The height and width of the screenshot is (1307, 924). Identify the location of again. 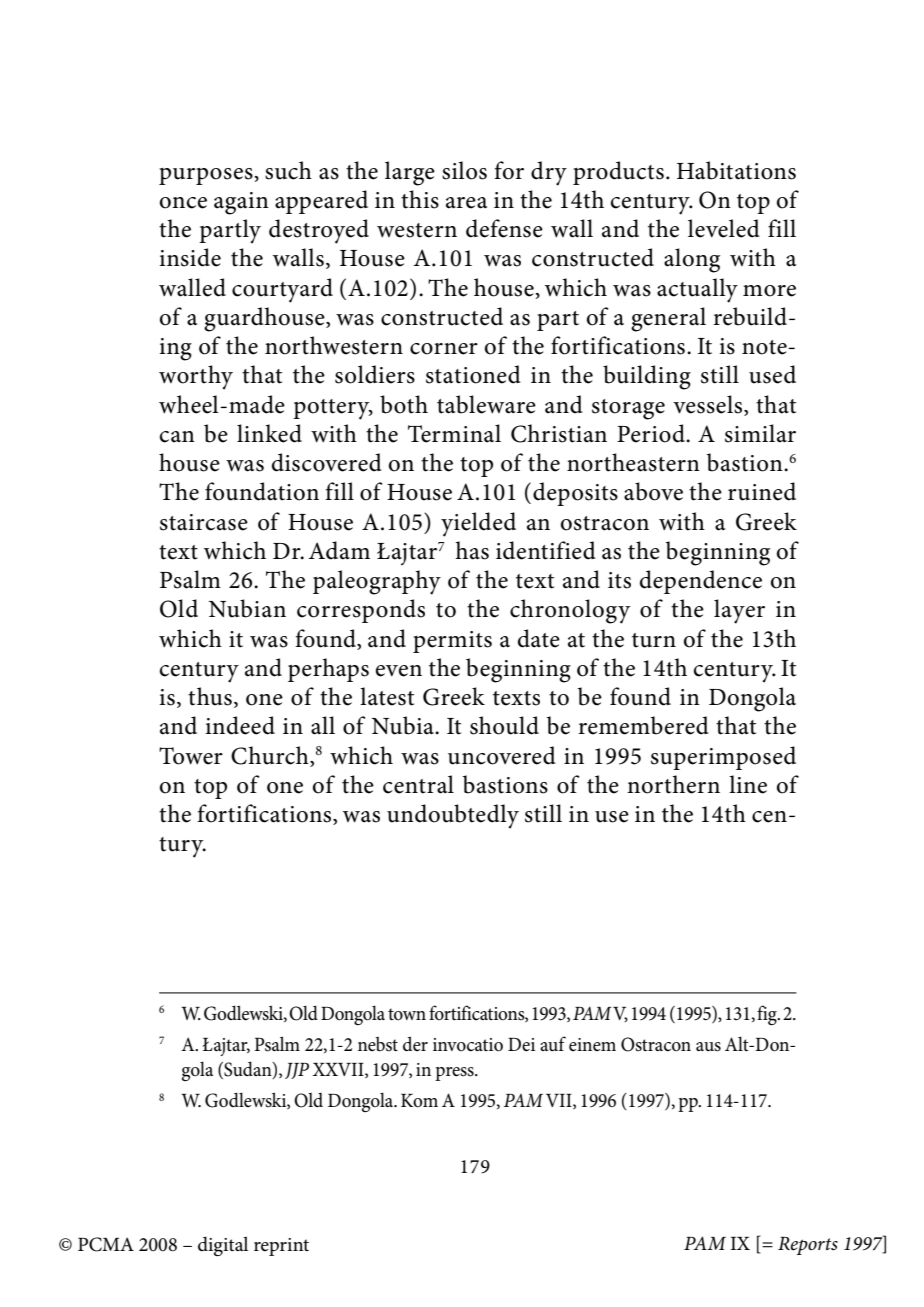
(241, 203).
